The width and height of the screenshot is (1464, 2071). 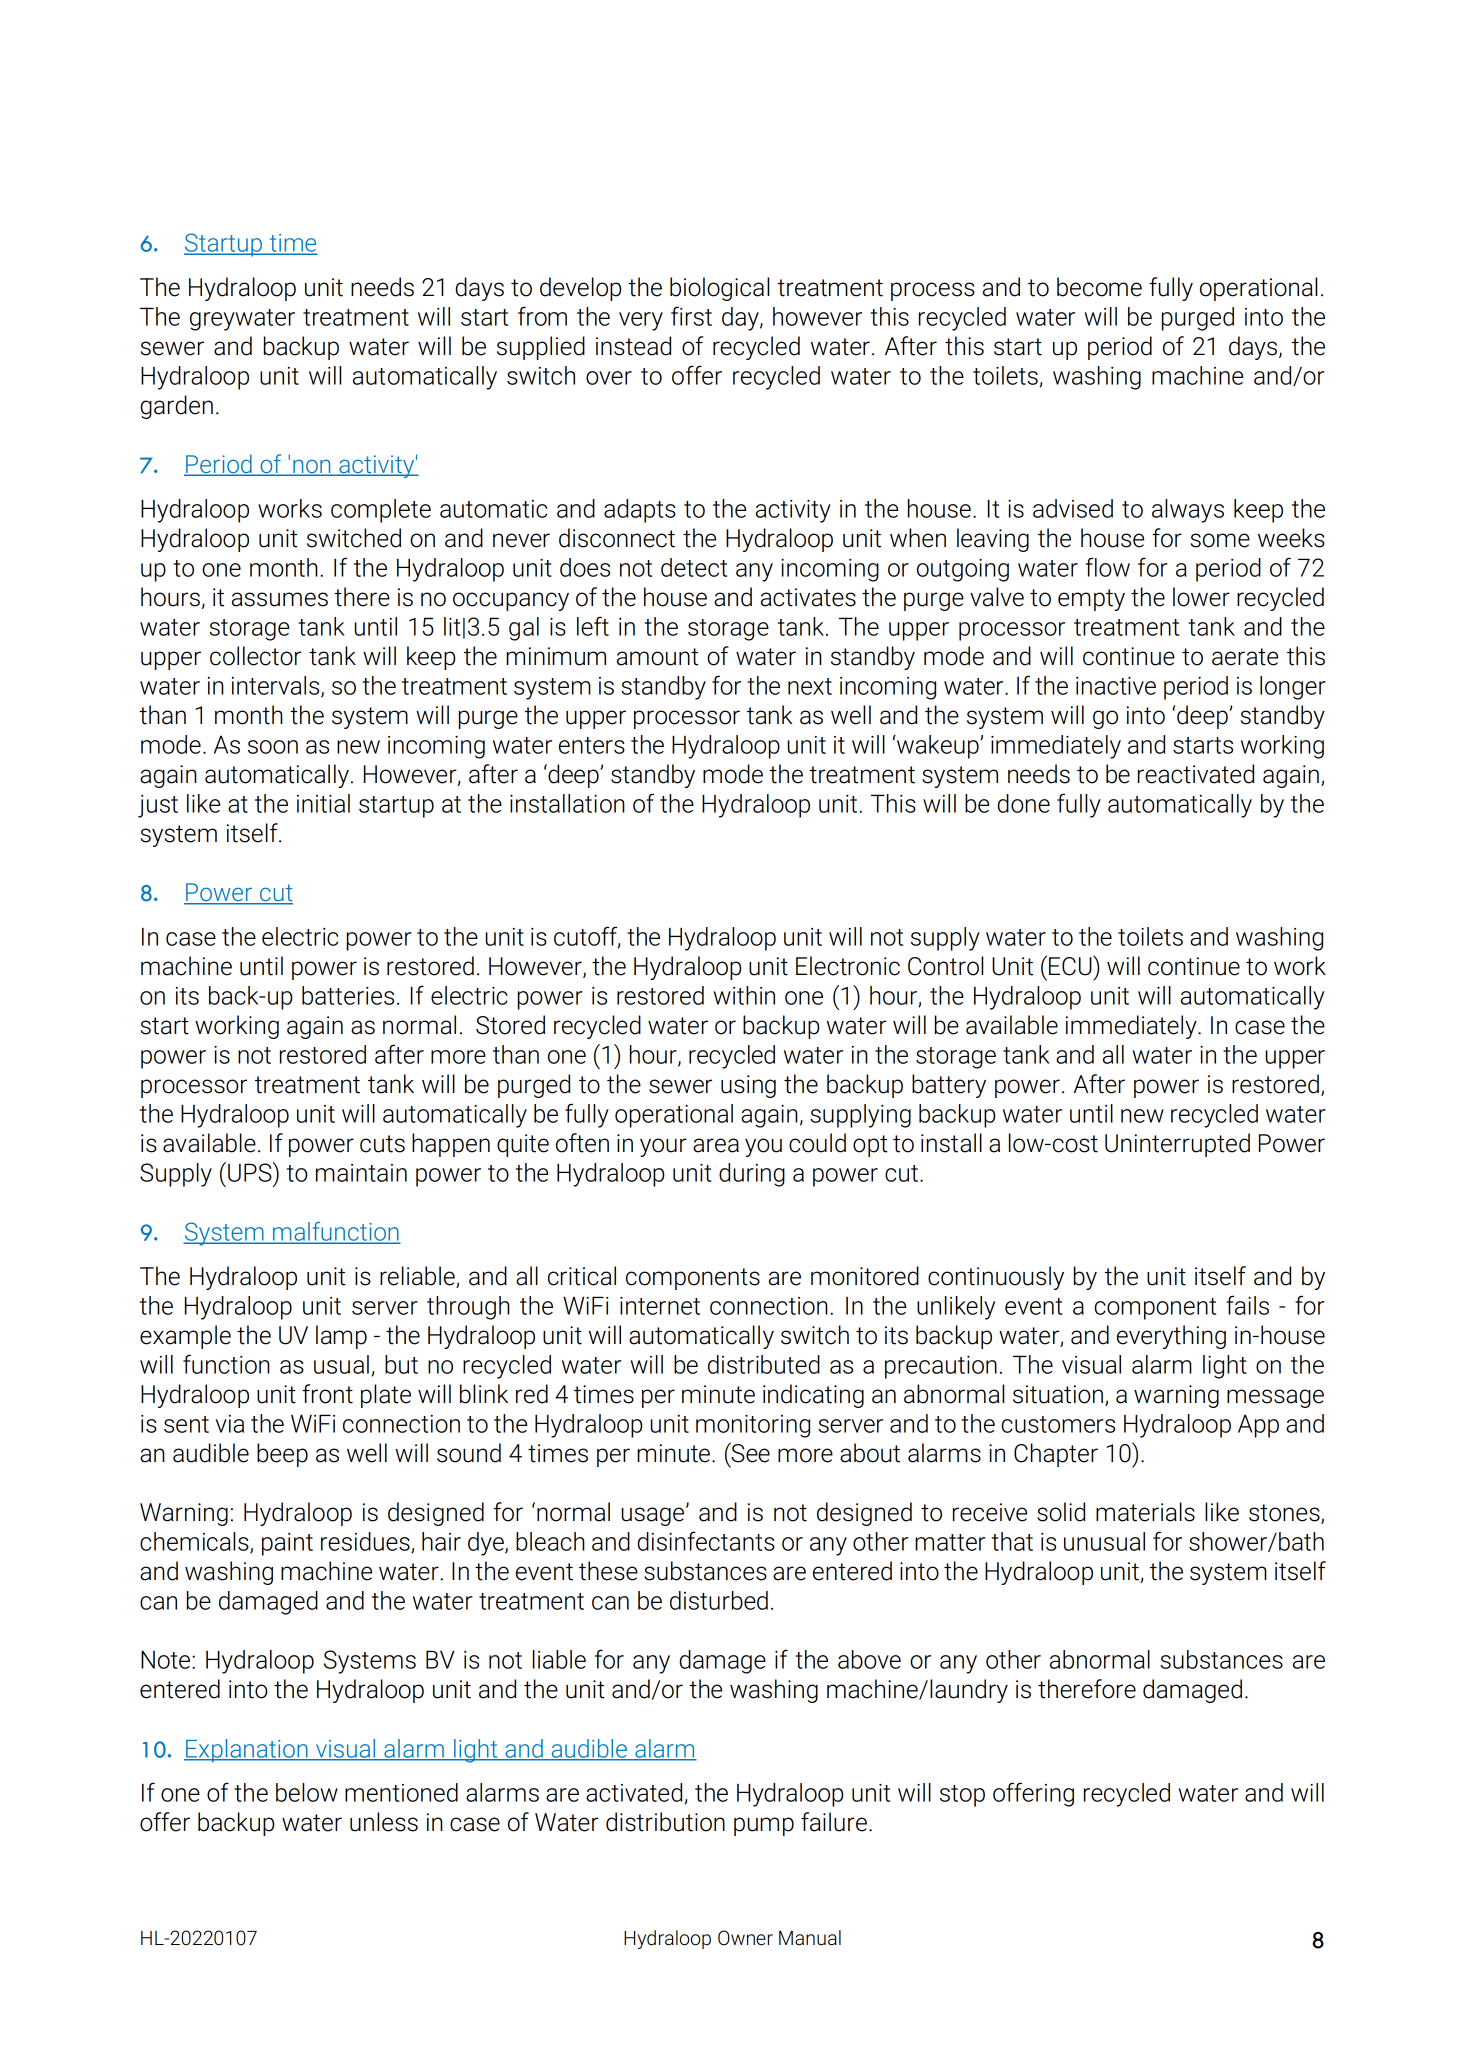 What do you see at coordinates (384, 1822) in the screenshot?
I see `unless` at bounding box center [384, 1822].
